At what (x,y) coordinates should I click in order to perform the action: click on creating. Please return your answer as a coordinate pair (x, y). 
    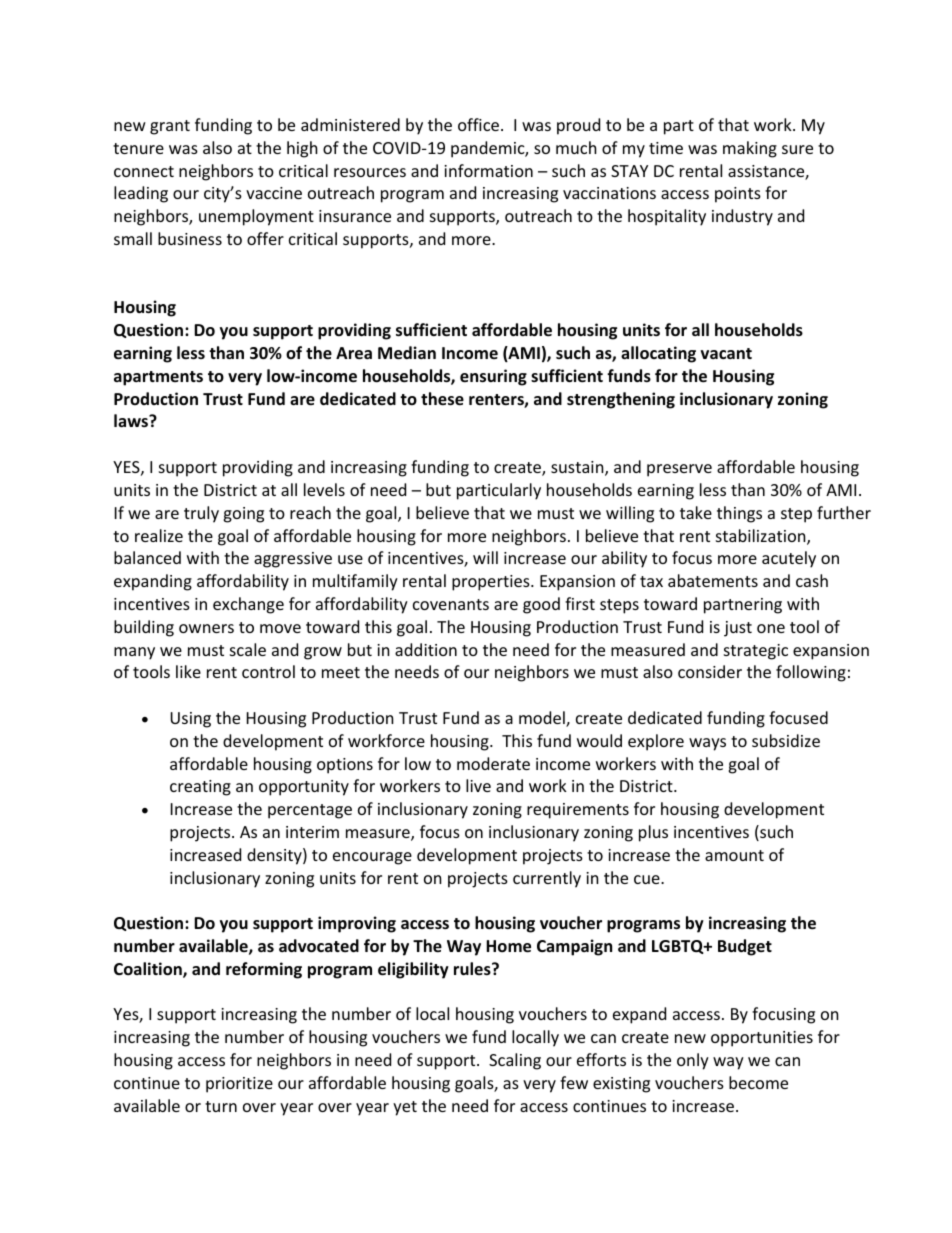
    Looking at the image, I should click on (200, 788).
